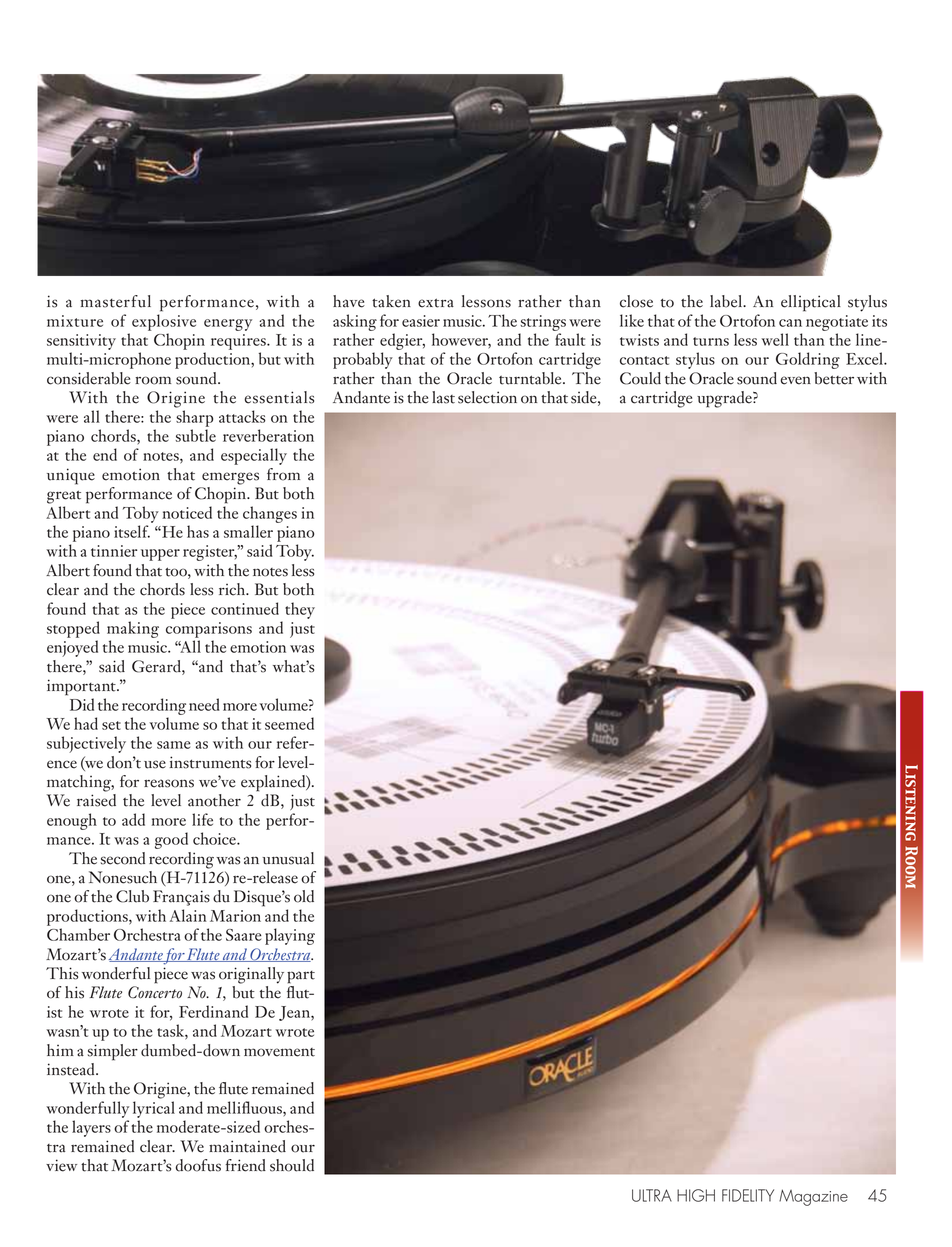 This image has width=952, height=1247. What do you see at coordinates (164, 322) in the image?
I see `explosive` at bounding box center [164, 322].
